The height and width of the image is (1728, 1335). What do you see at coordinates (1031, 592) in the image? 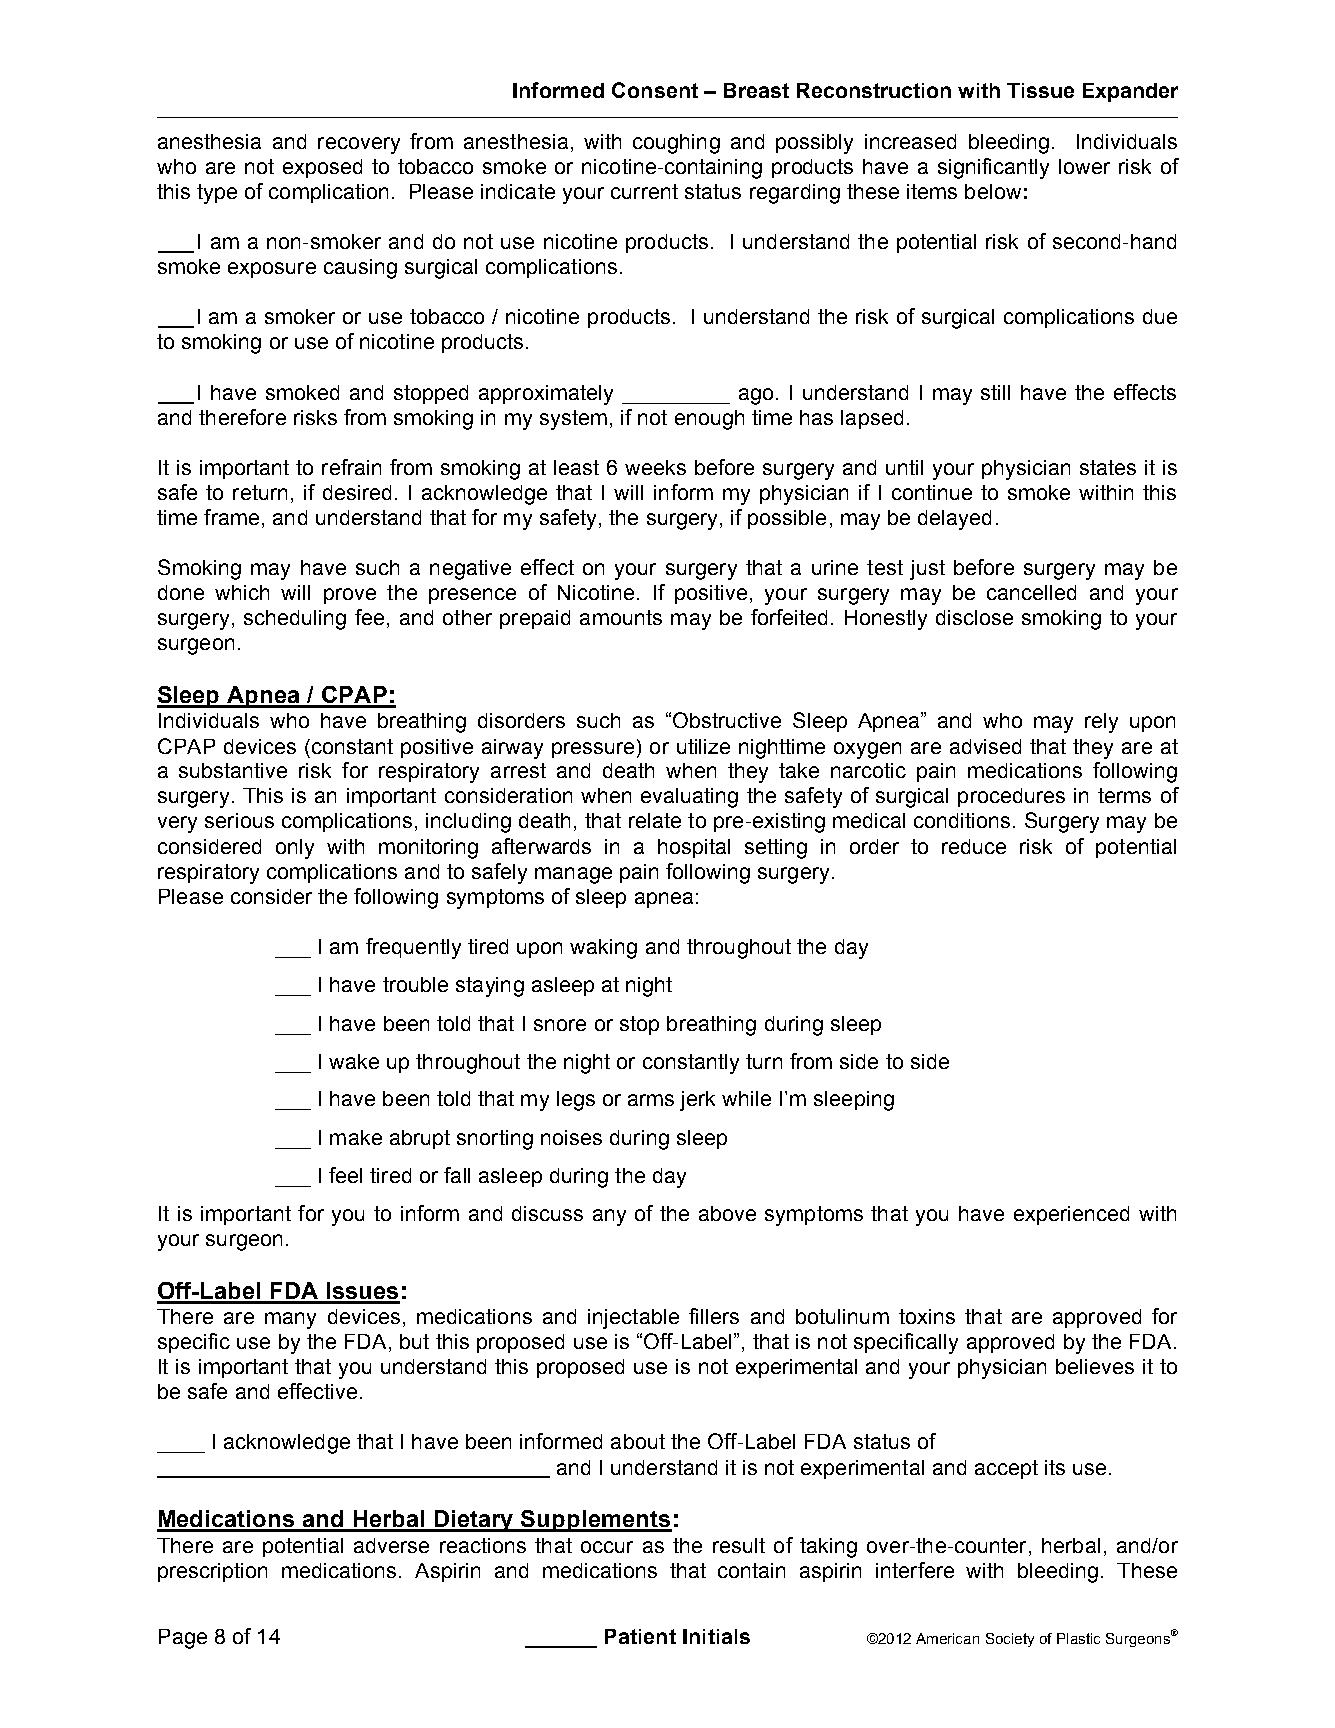
I see `cancelled` at bounding box center [1031, 592].
